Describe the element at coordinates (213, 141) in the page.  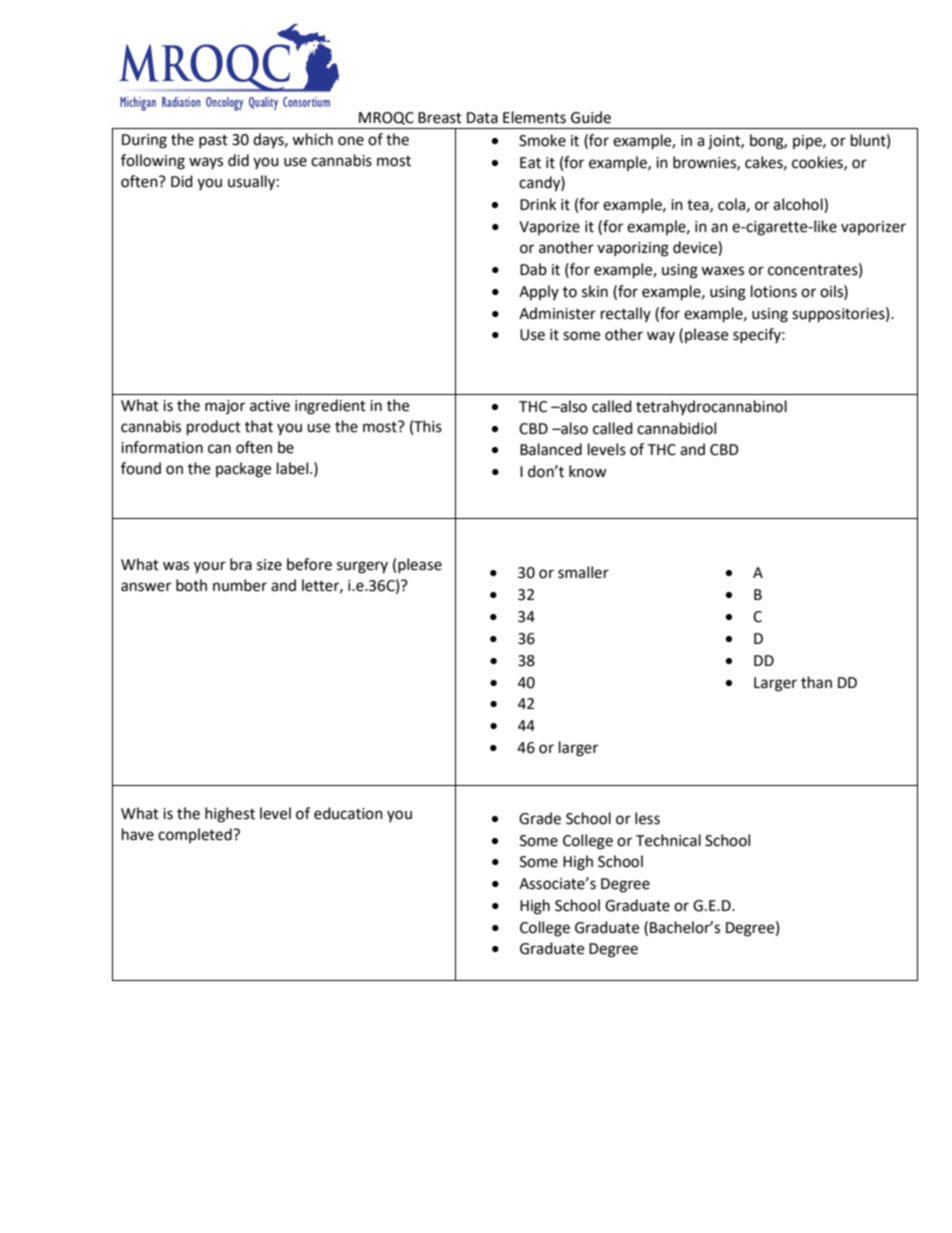
I see `past` at that location.
